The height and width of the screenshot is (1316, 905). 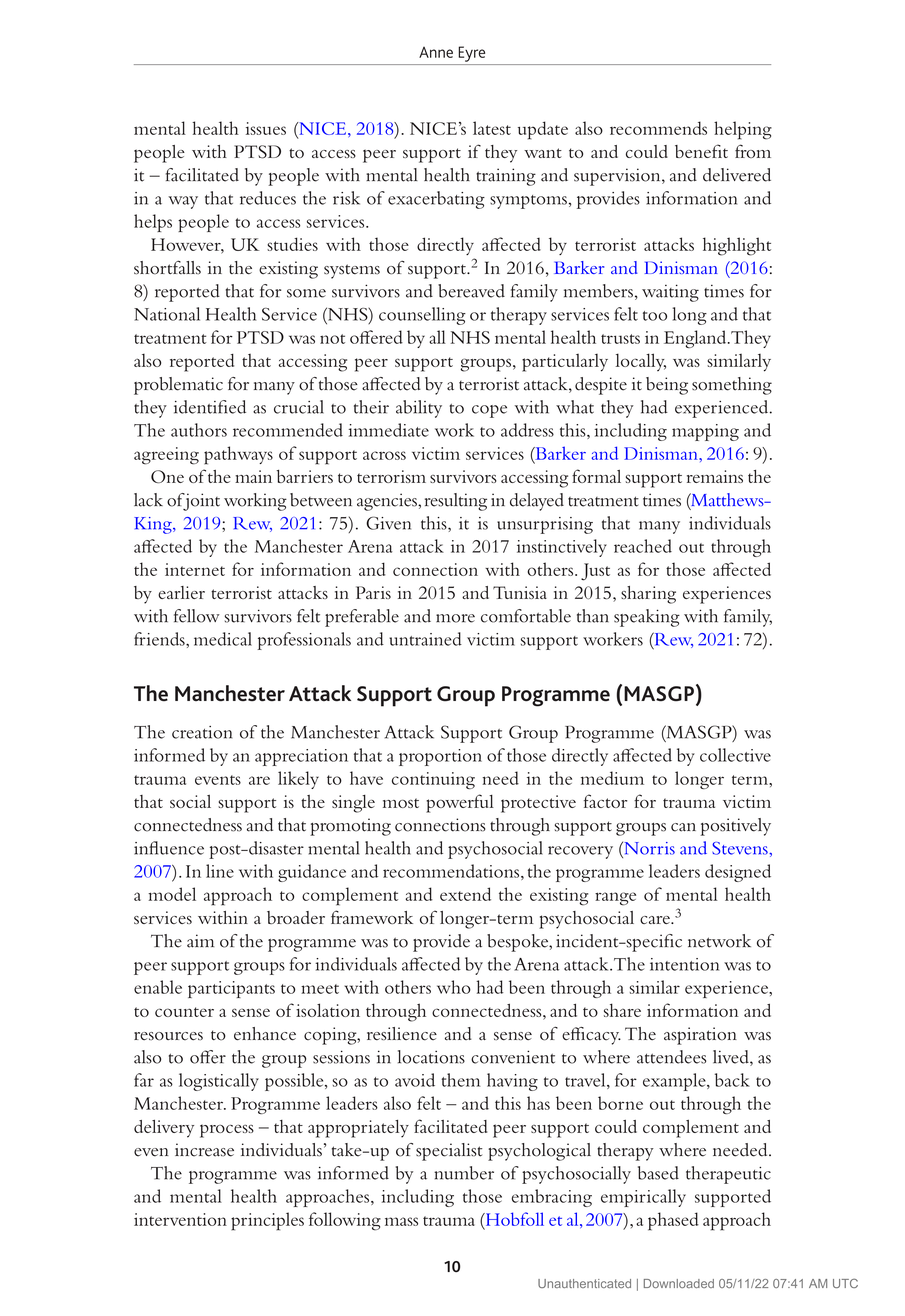 What do you see at coordinates (728, 1175) in the screenshot?
I see `therapeutic` at bounding box center [728, 1175].
